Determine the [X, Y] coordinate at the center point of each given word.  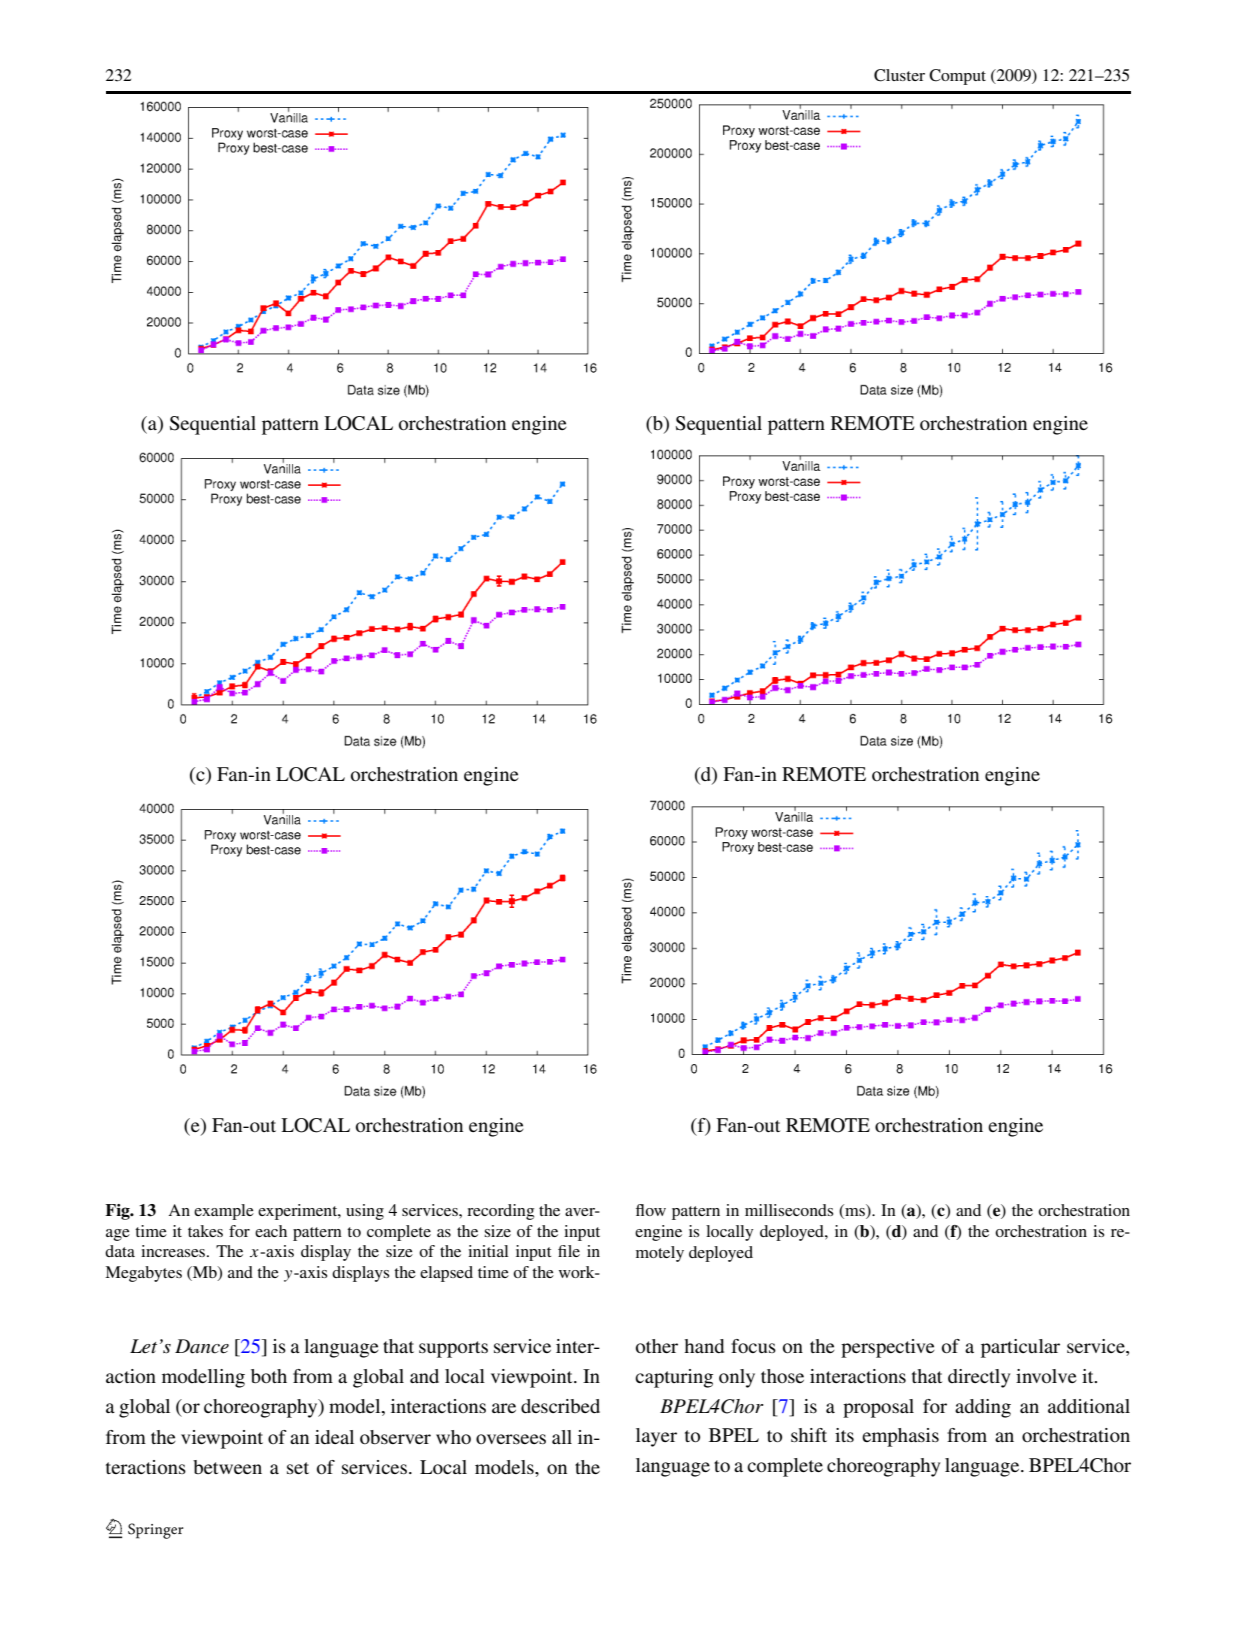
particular [1020, 1348]
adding [983, 1408]
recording [500, 1212]
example [224, 1212]
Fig [118, 1212]
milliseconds [789, 1210]
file [569, 1251]
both [269, 1376]
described [560, 1406]
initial [488, 1251]
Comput [957, 77]
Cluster [899, 75]
